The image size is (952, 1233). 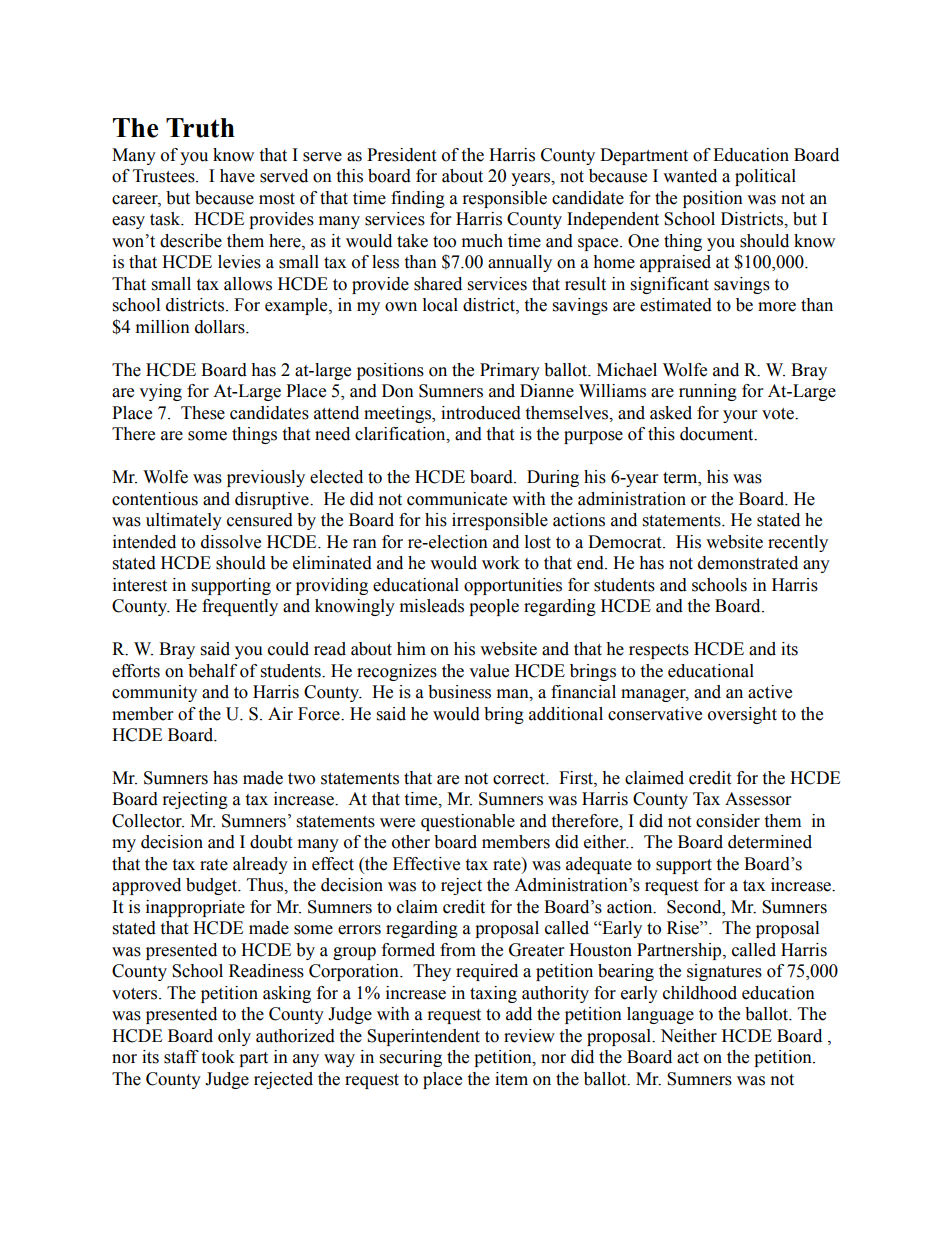 I want to click on behalf, so click(x=212, y=671).
